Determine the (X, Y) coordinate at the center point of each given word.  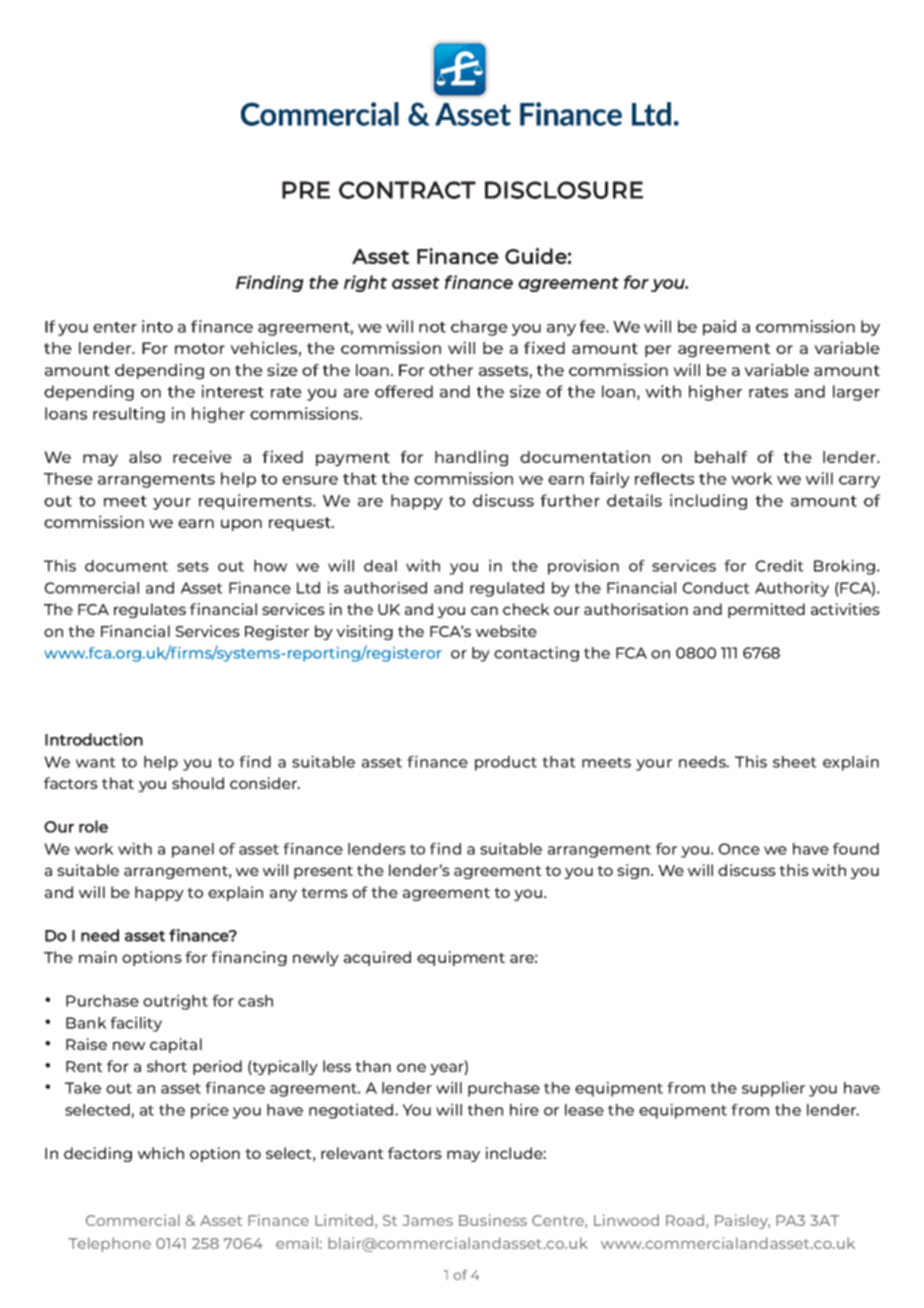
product (506, 763)
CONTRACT (407, 190)
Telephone (109, 1244)
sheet (795, 762)
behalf (721, 457)
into (157, 326)
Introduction (94, 739)
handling (471, 458)
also (145, 457)
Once (739, 849)
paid (719, 328)
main (98, 957)
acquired (377, 958)
